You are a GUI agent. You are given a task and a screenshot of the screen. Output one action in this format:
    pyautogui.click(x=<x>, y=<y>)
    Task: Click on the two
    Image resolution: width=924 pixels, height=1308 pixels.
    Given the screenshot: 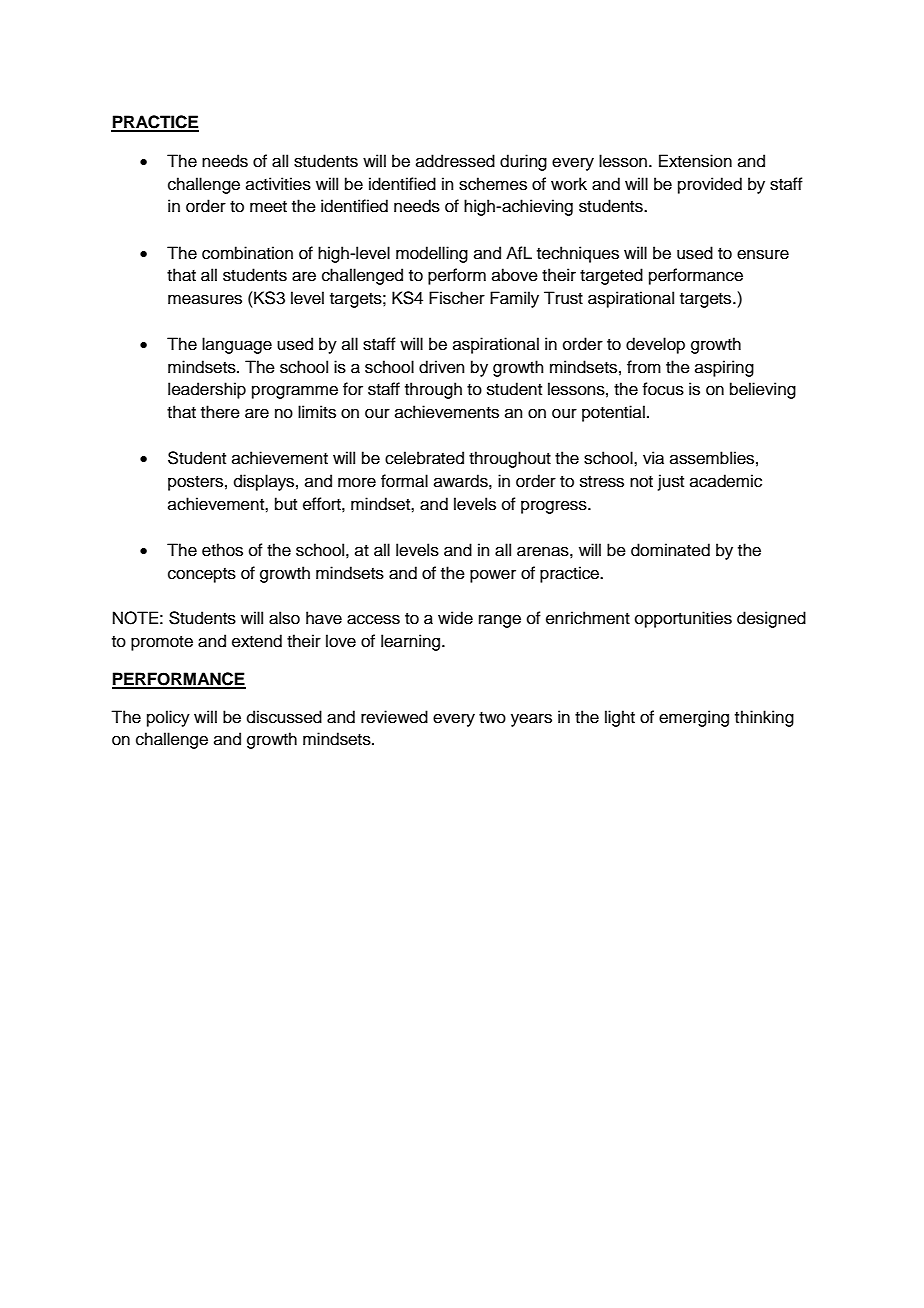 What is the action you would take?
    pyautogui.click(x=492, y=718)
